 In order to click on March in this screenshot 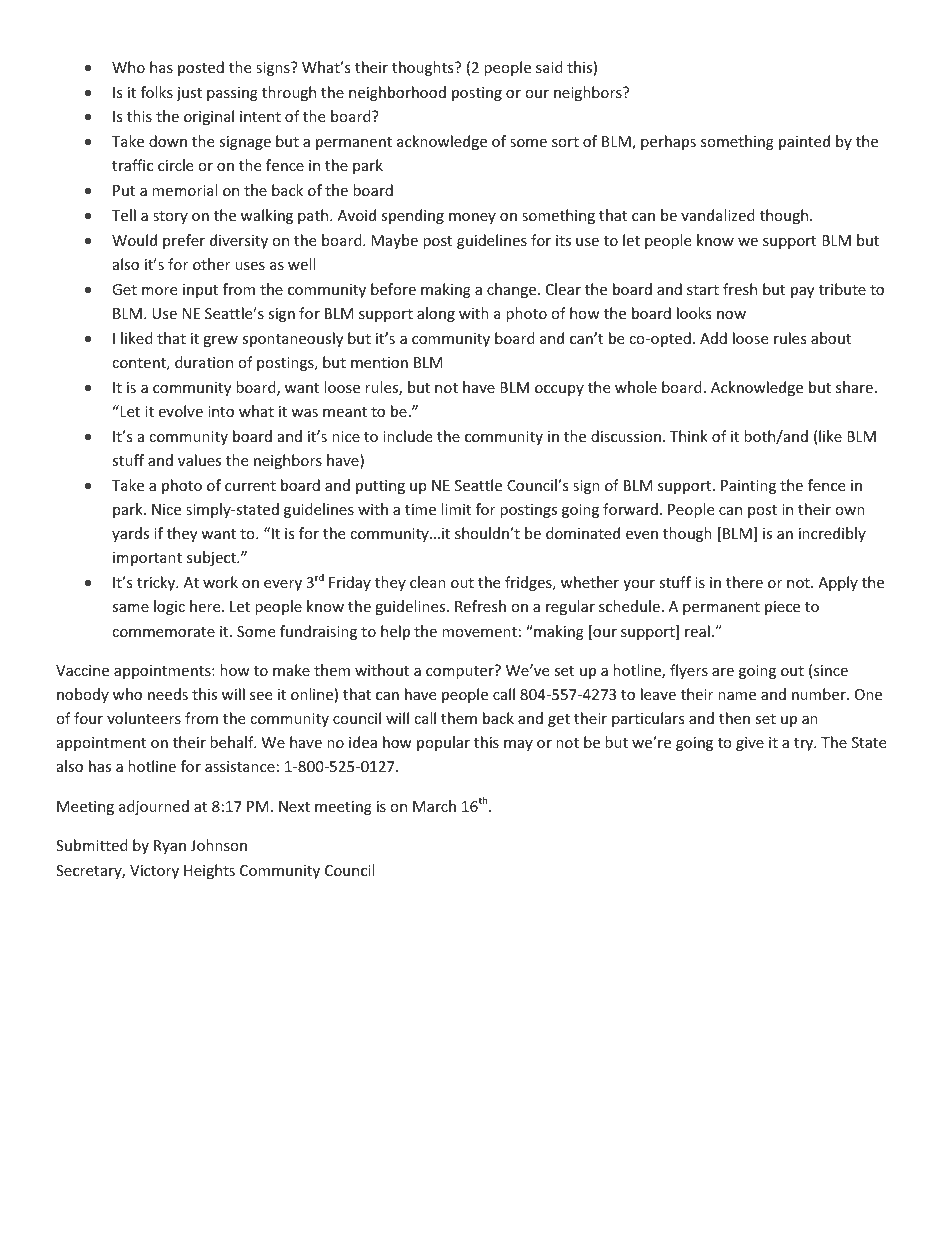, I will do `click(434, 806)`.
